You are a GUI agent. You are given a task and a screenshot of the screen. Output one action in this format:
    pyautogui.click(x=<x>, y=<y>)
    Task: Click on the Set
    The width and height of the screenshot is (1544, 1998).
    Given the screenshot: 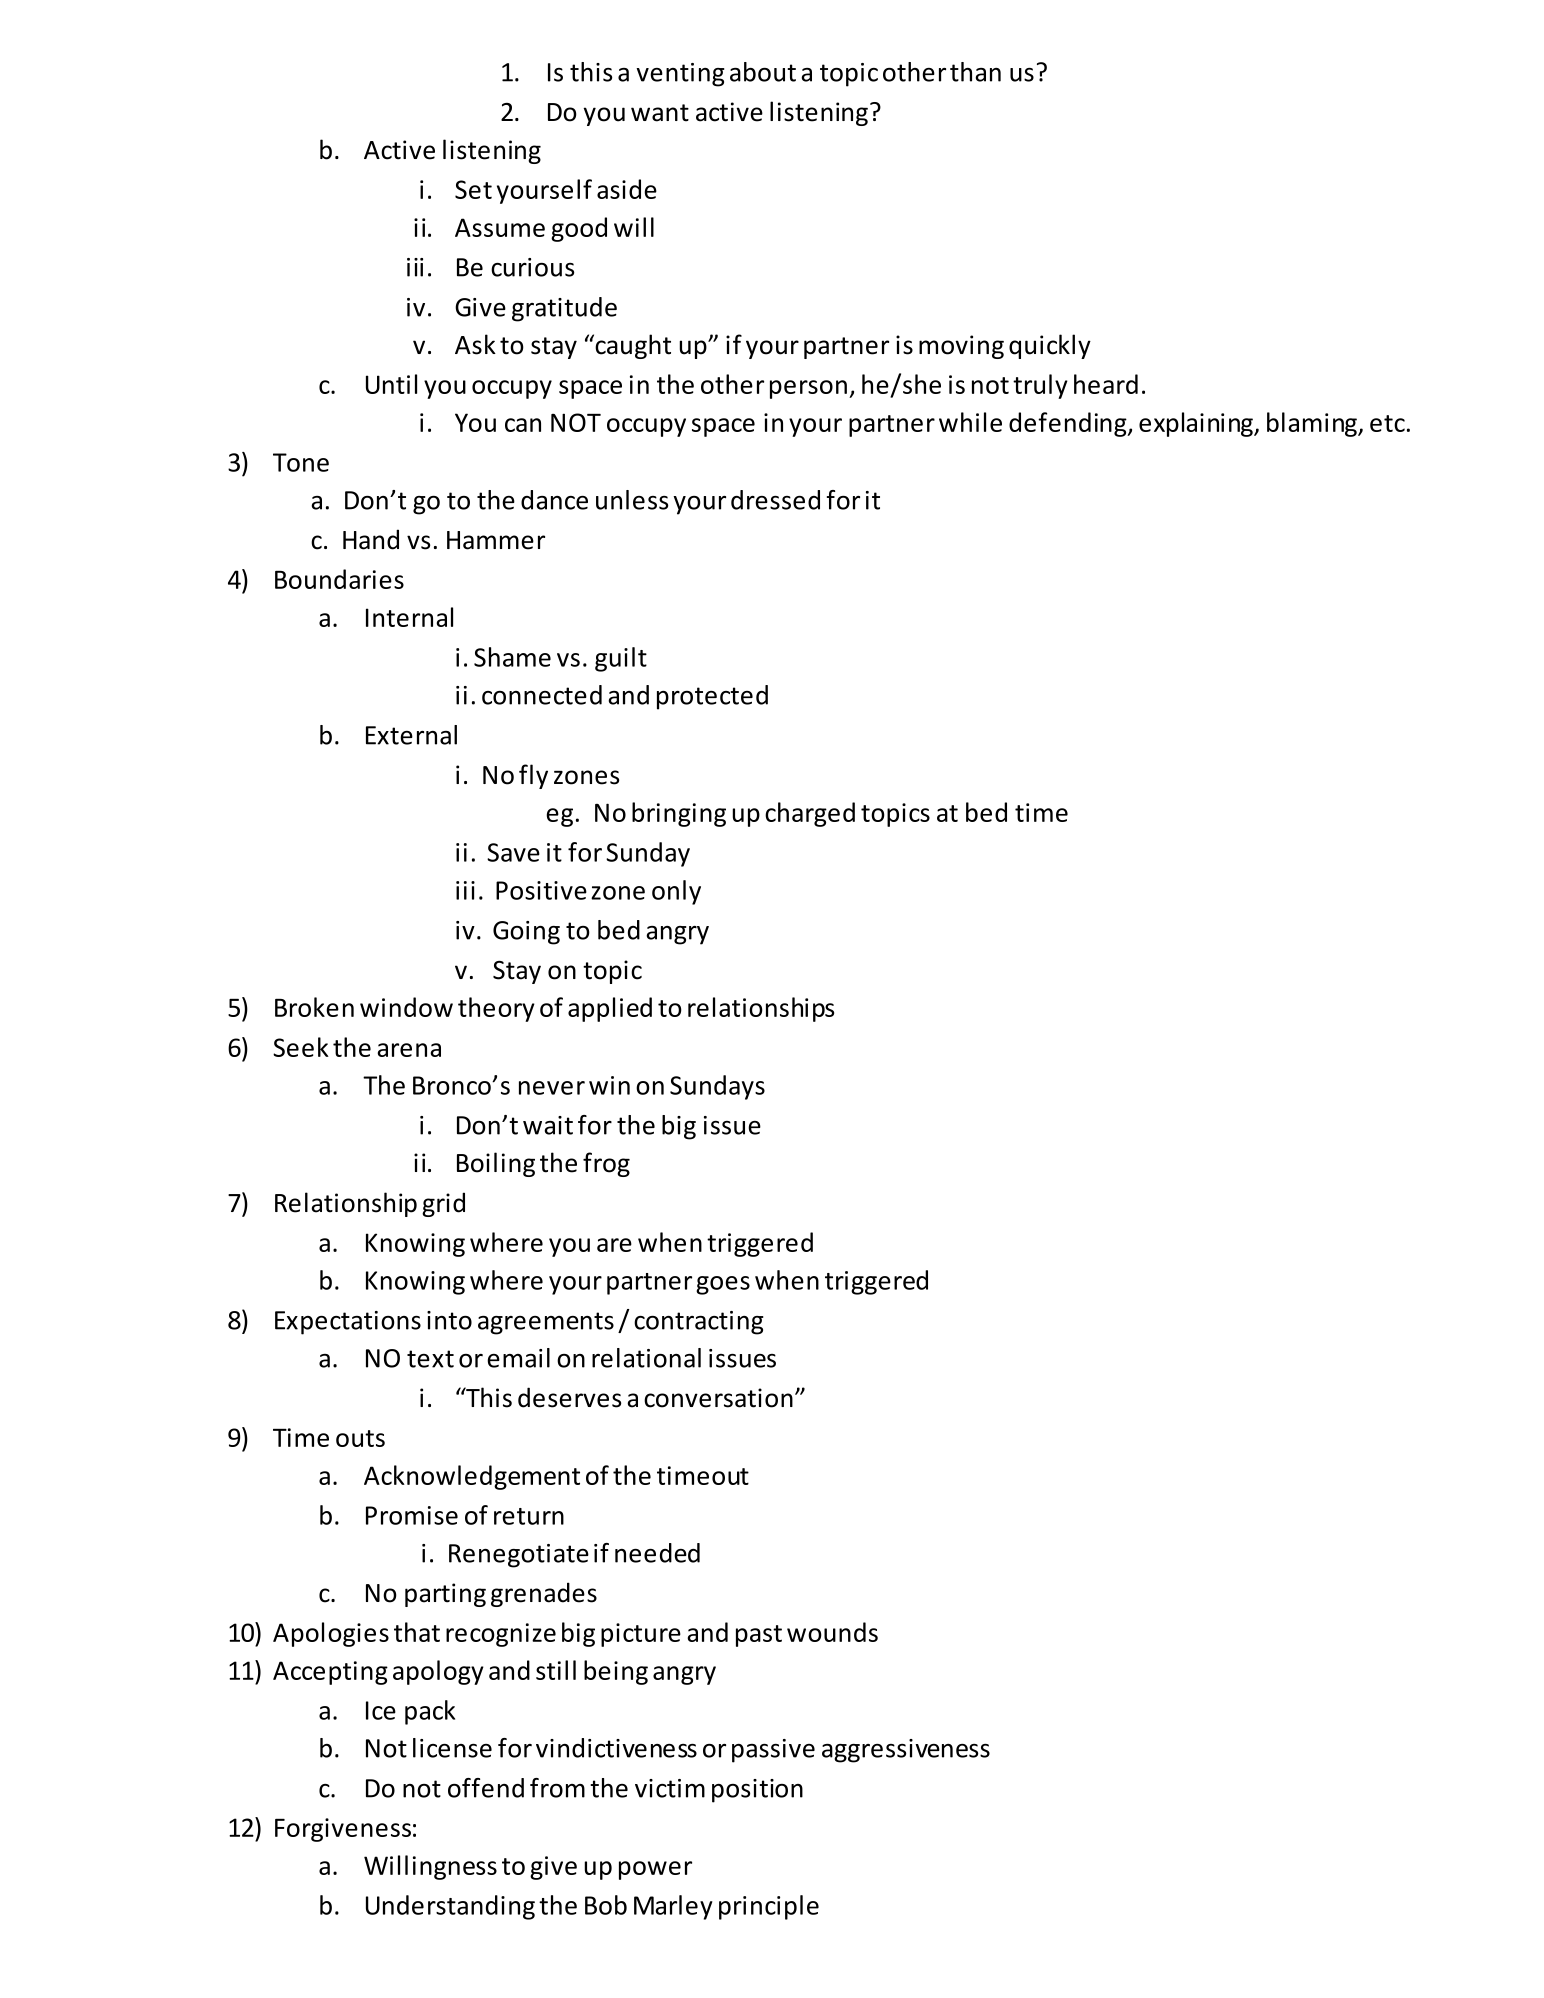 What is the action you would take?
    pyautogui.click(x=473, y=189)
